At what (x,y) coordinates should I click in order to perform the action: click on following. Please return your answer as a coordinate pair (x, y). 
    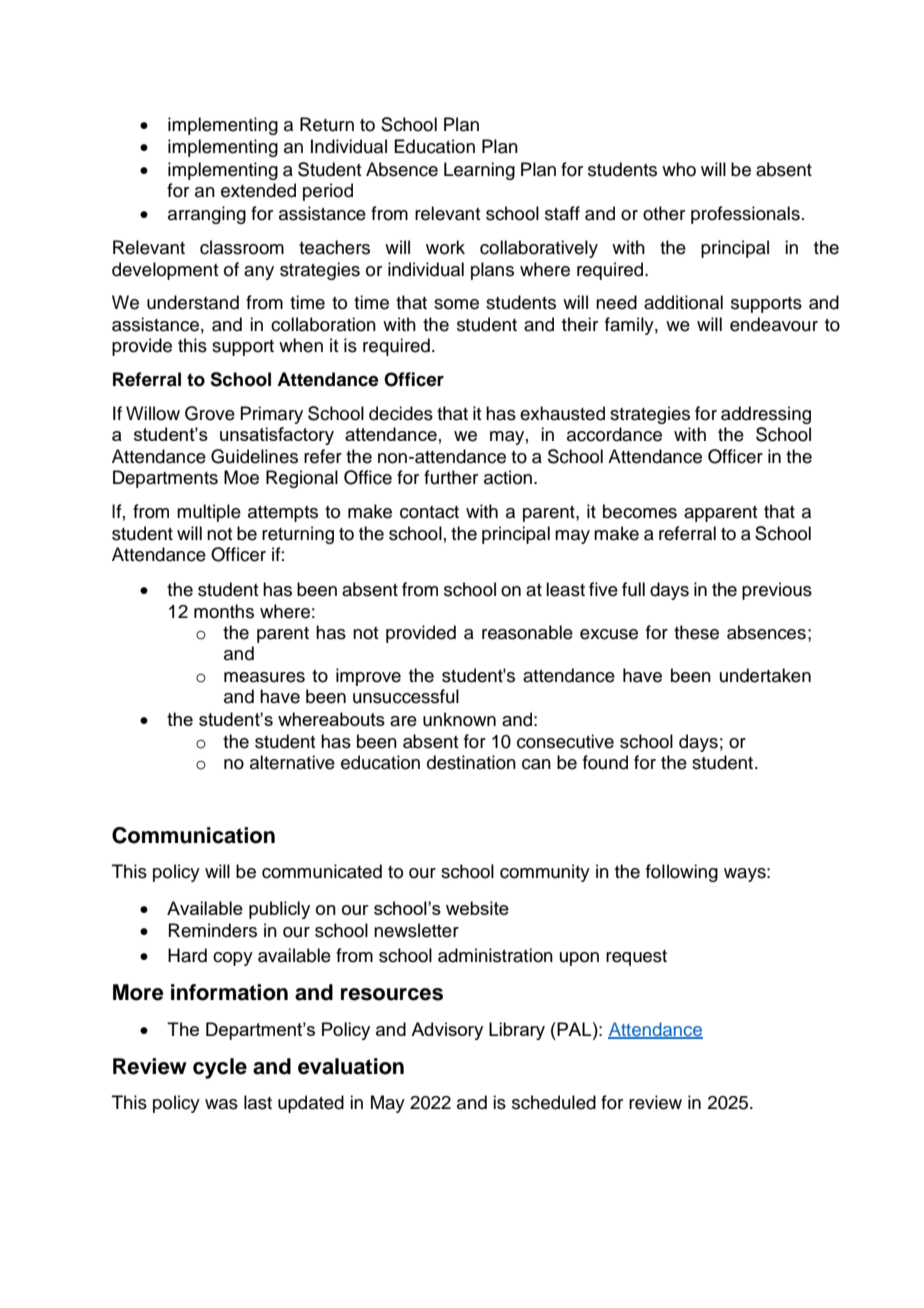
    Looking at the image, I should click on (682, 873).
